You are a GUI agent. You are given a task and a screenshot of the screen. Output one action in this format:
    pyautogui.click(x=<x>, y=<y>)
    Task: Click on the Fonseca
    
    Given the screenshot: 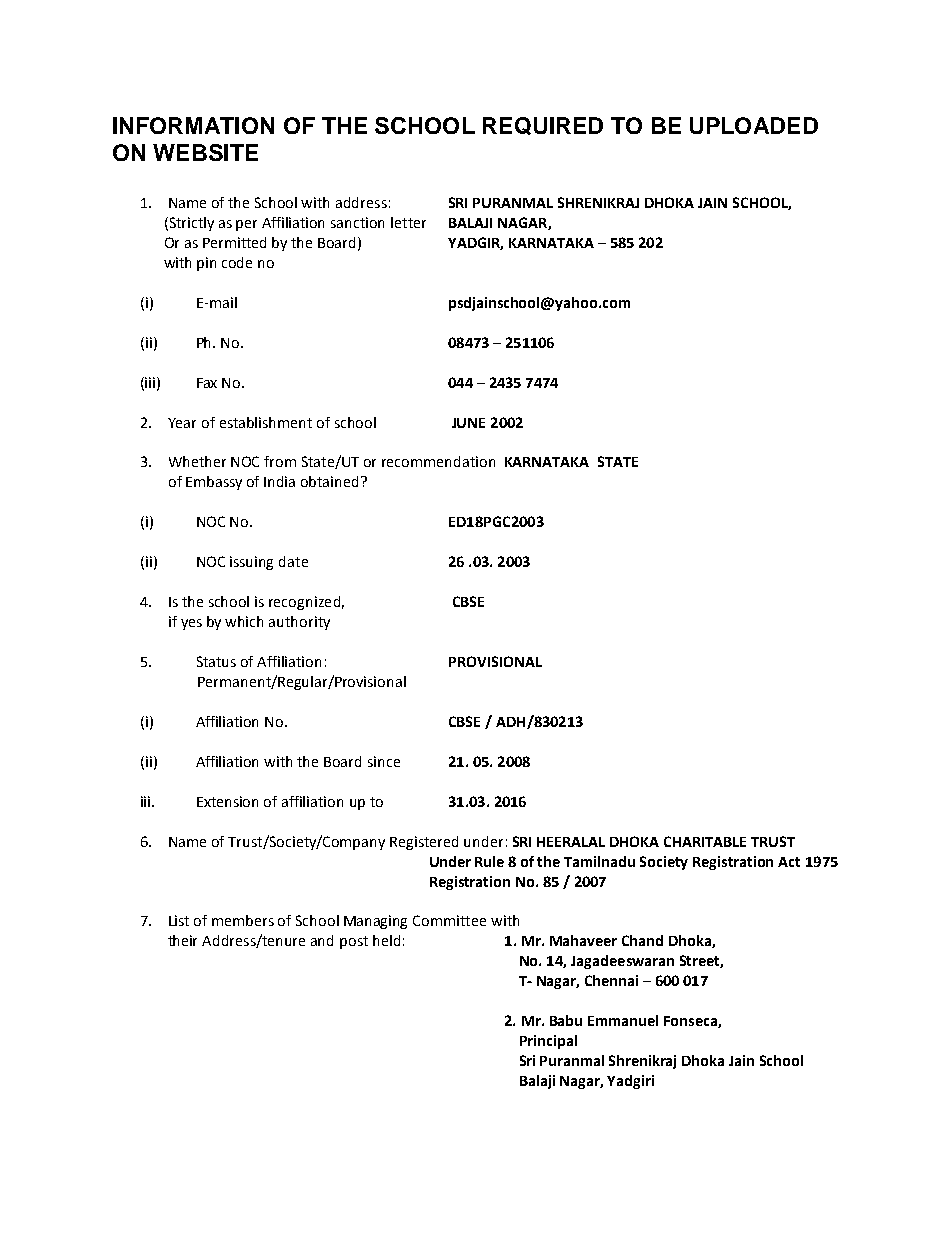 What is the action you would take?
    pyautogui.click(x=691, y=1022)
